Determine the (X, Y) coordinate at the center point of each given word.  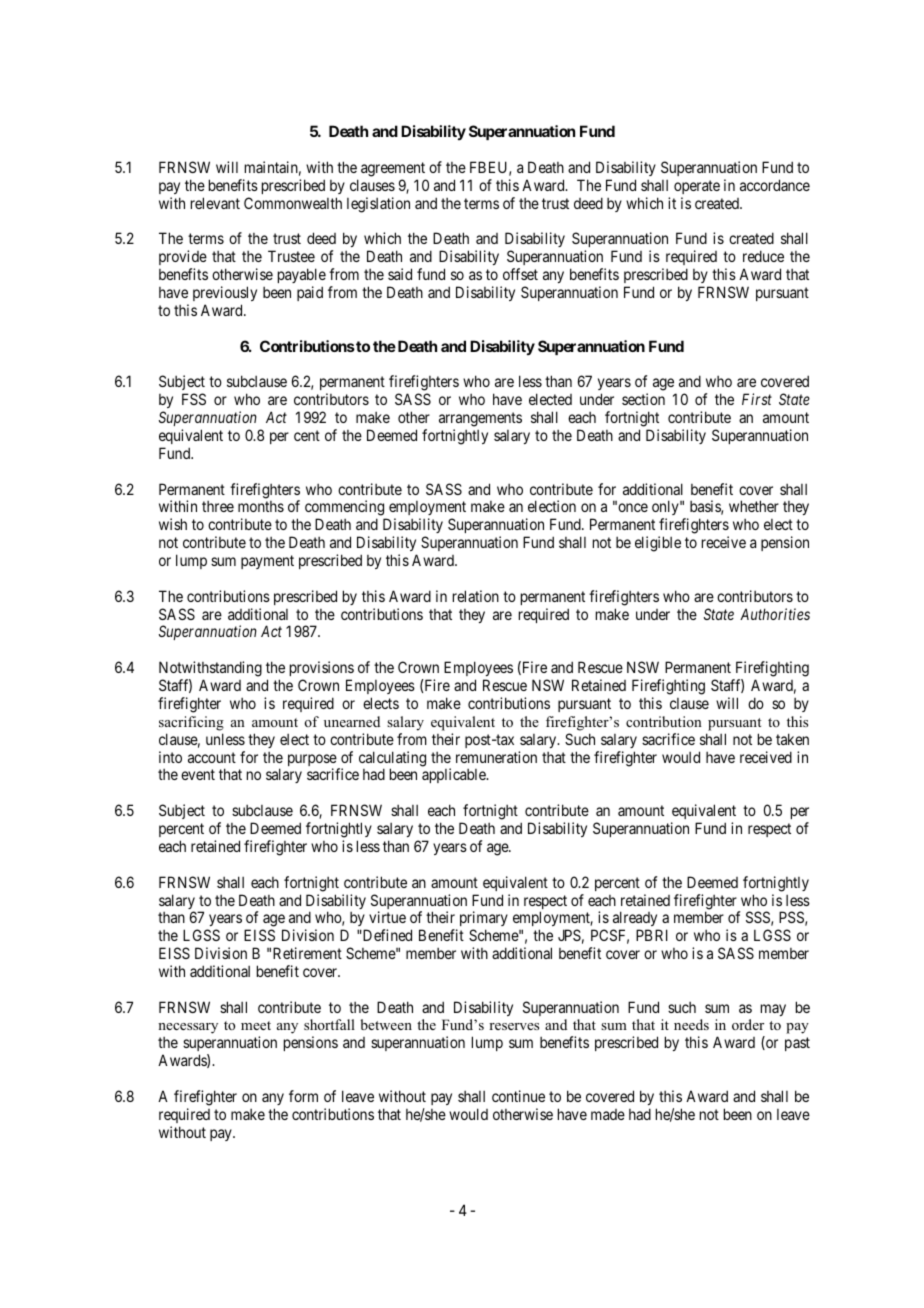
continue (518, 1096)
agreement (393, 169)
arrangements (480, 419)
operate (697, 187)
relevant (215, 203)
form (303, 1096)
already (635, 920)
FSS (194, 399)
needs (691, 1024)
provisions (322, 670)
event (198, 775)
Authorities (775, 614)
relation (476, 596)
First (757, 399)
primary (484, 920)
